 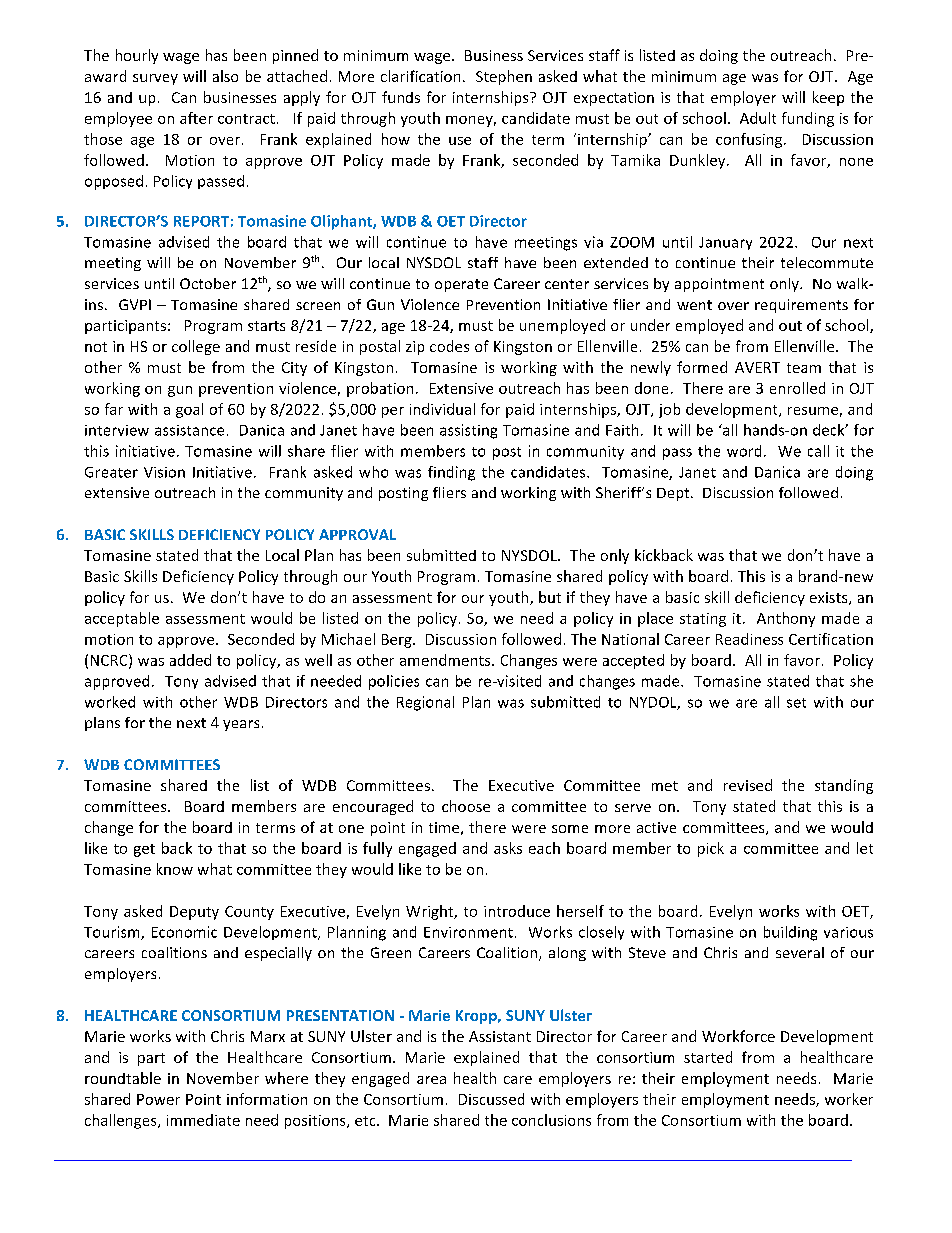 I want to click on requirements, so click(x=801, y=306).
